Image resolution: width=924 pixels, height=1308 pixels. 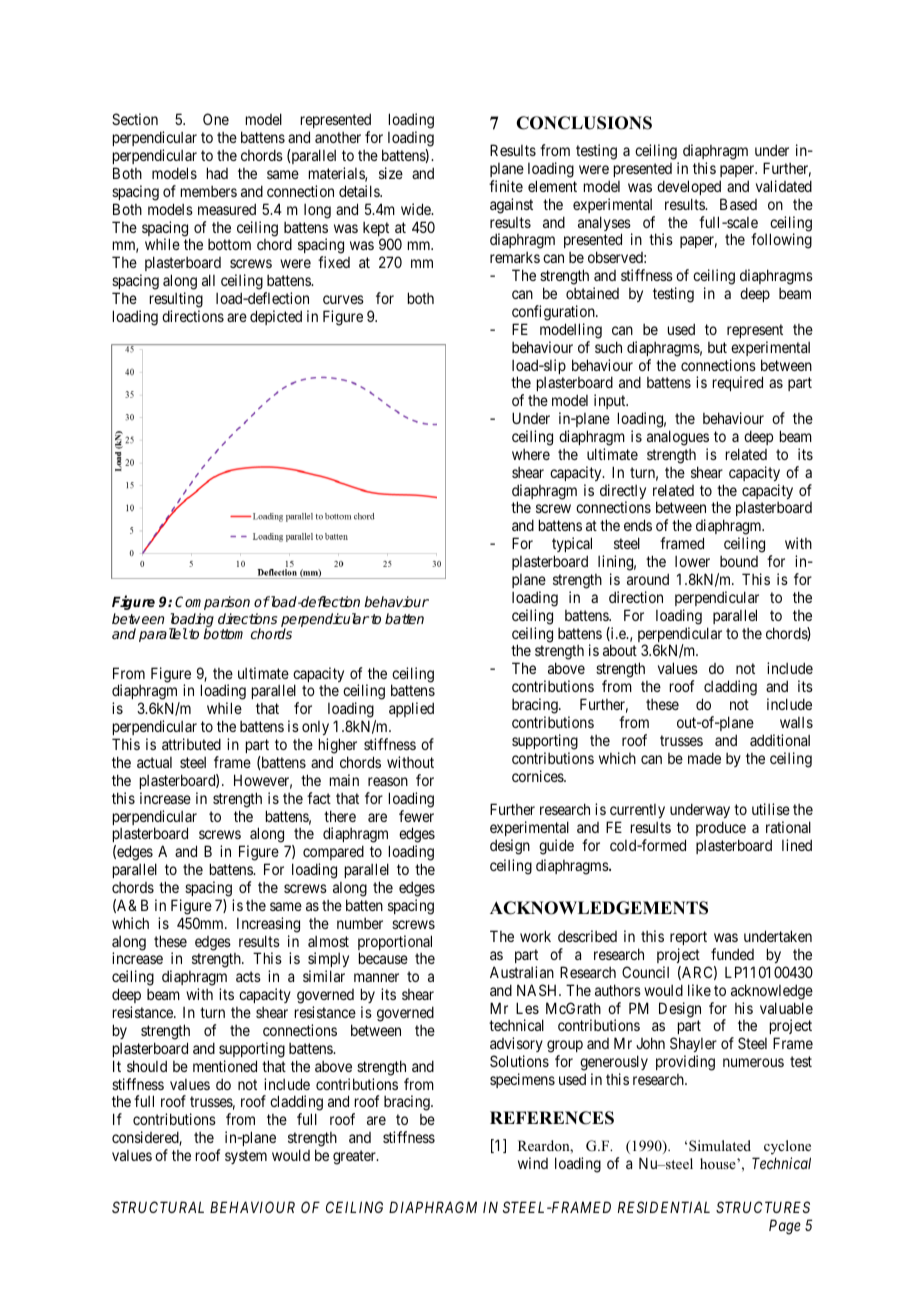 What do you see at coordinates (531, 454) in the page?
I see `where` at bounding box center [531, 454].
